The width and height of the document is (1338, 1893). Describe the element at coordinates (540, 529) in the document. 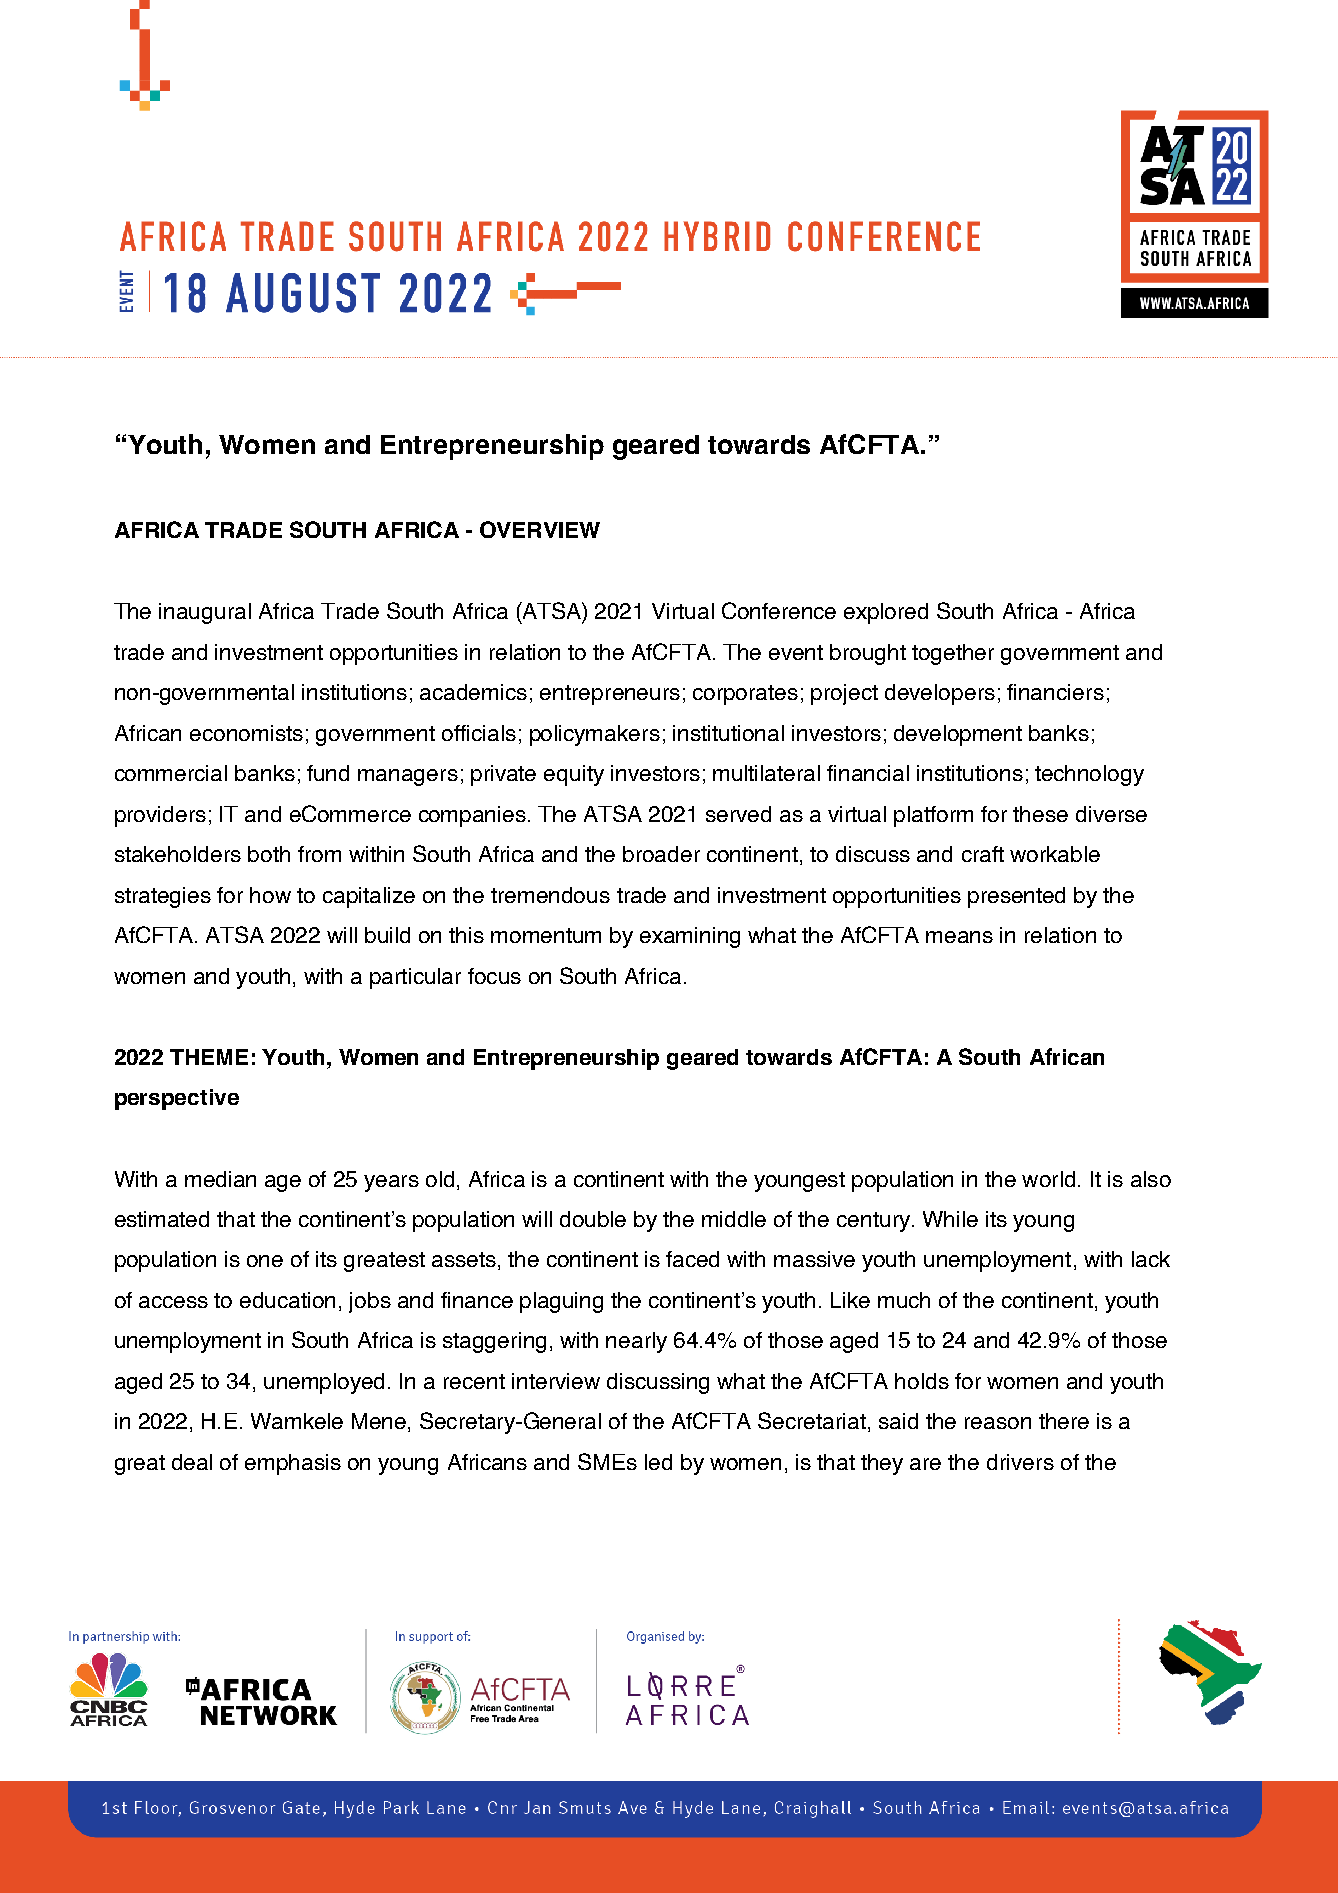

I see `OVERVIEW` at that location.
